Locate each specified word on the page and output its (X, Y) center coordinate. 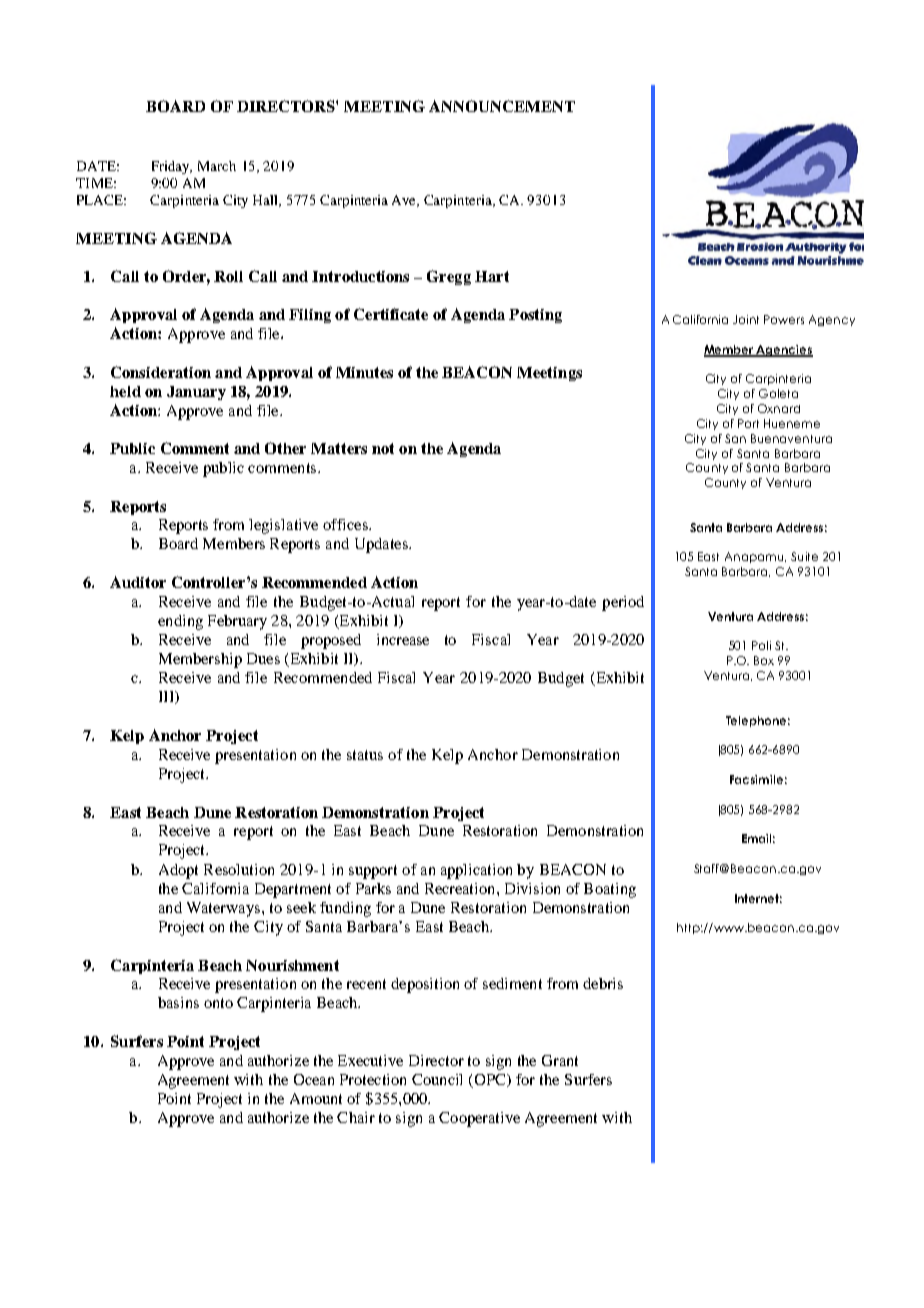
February (237, 622)
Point (174, 1098)
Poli (761, 645)
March (217, 166)
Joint (746, 319)
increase (403, 639)
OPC (490, 1081)
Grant (560, 1060)
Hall (267, 201)
